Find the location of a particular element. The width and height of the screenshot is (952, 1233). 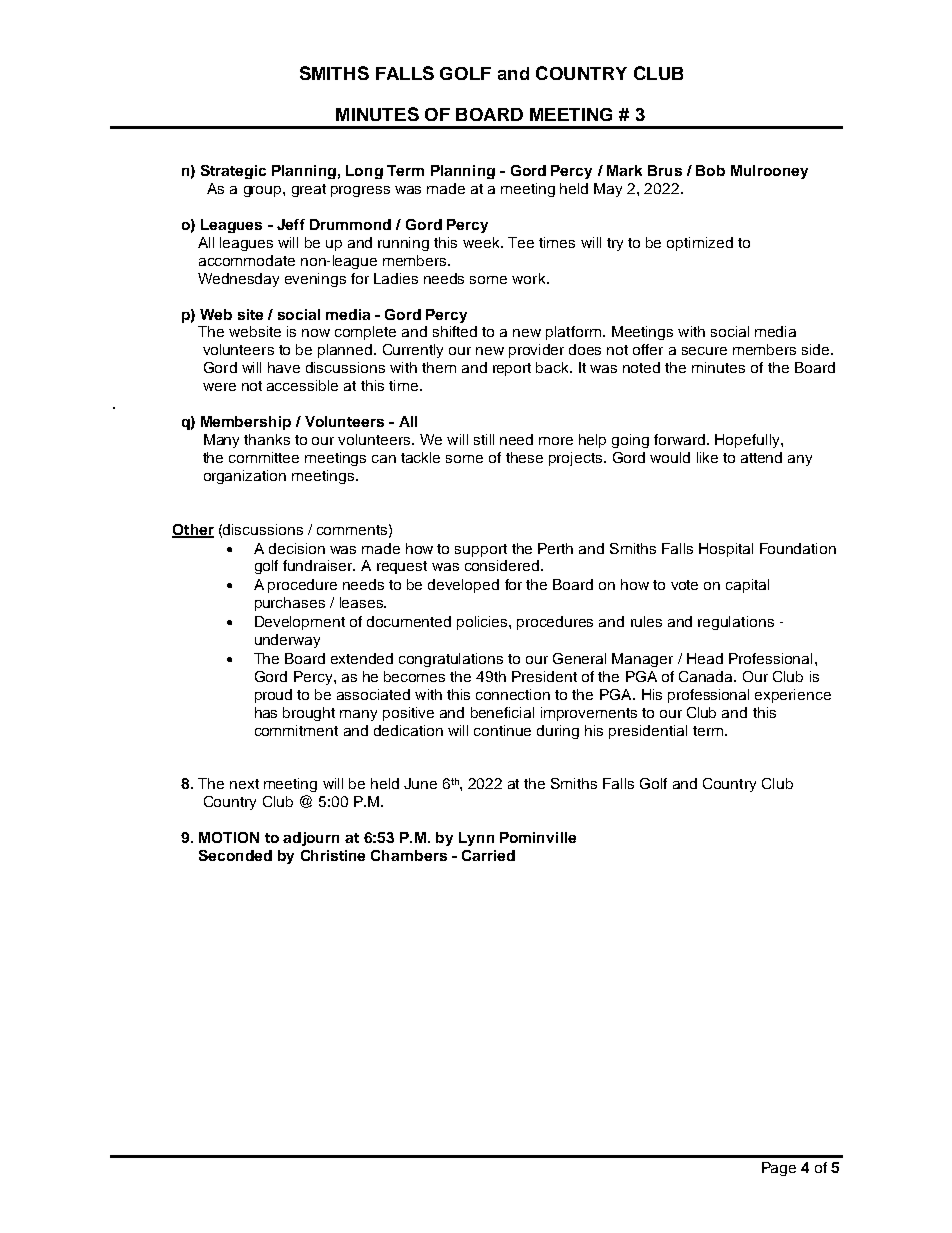

support is located at coordinates (481, 550).
